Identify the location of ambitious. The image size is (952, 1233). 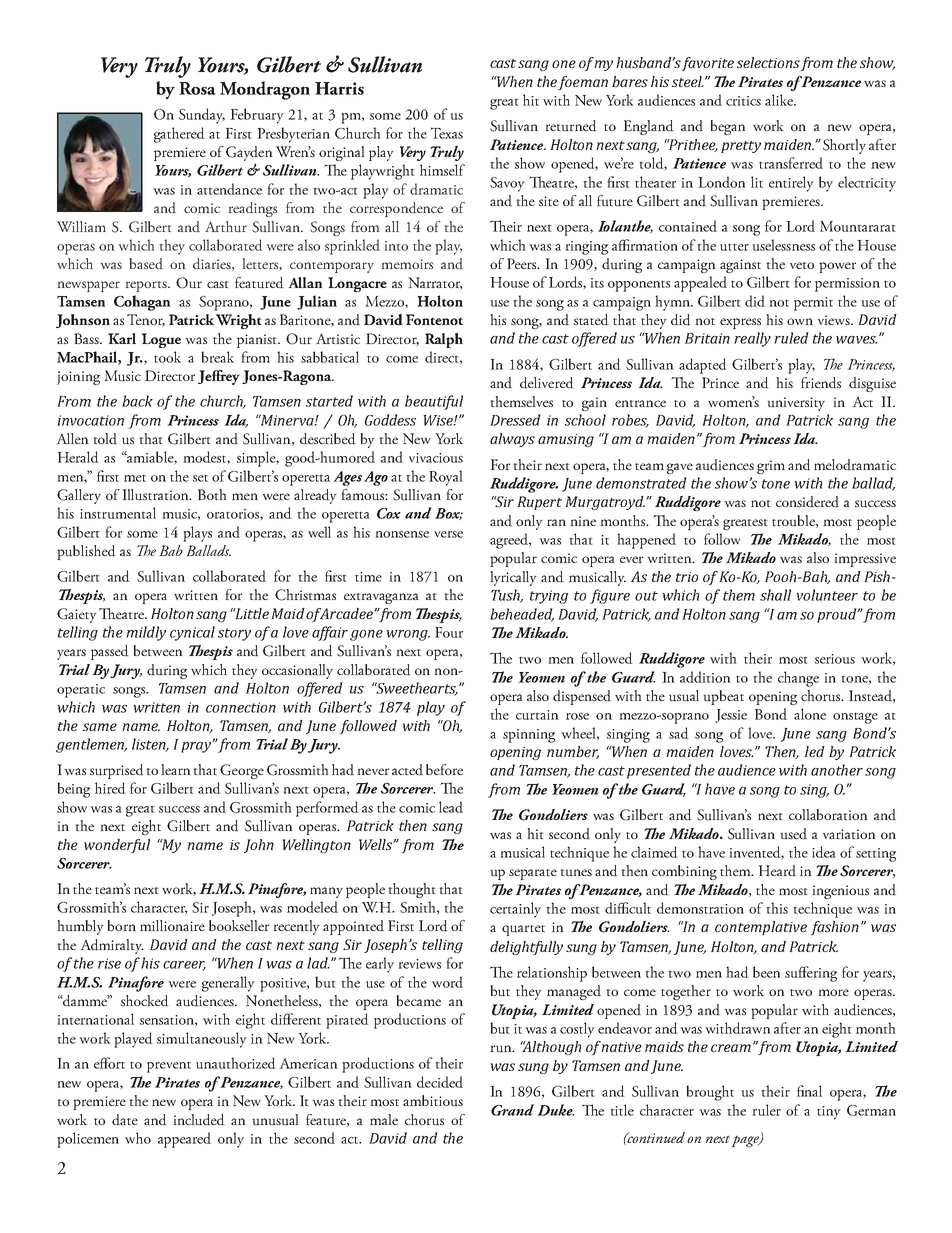
(433, 1100).
